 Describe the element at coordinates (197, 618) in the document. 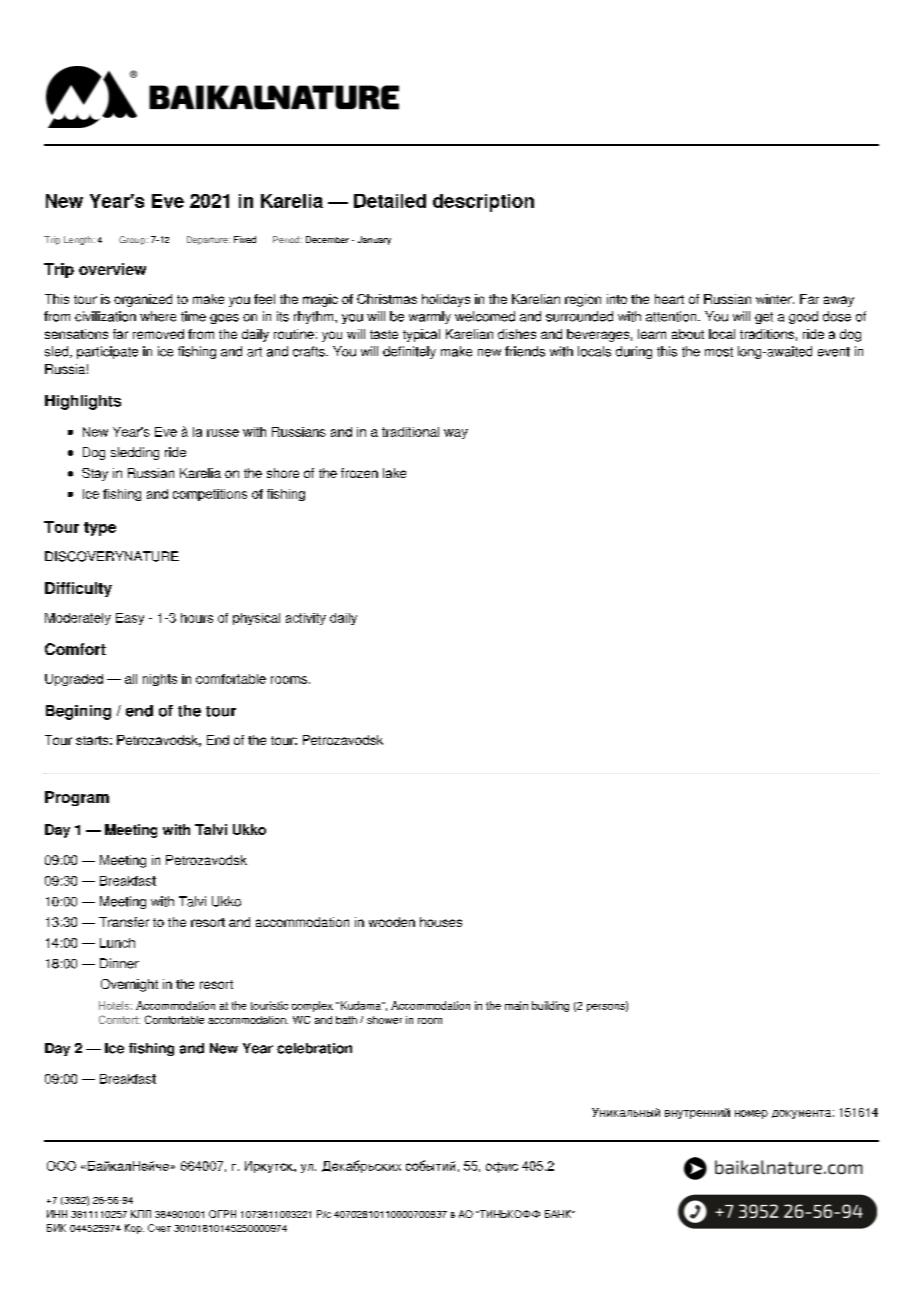

I see `hours` at that location.
